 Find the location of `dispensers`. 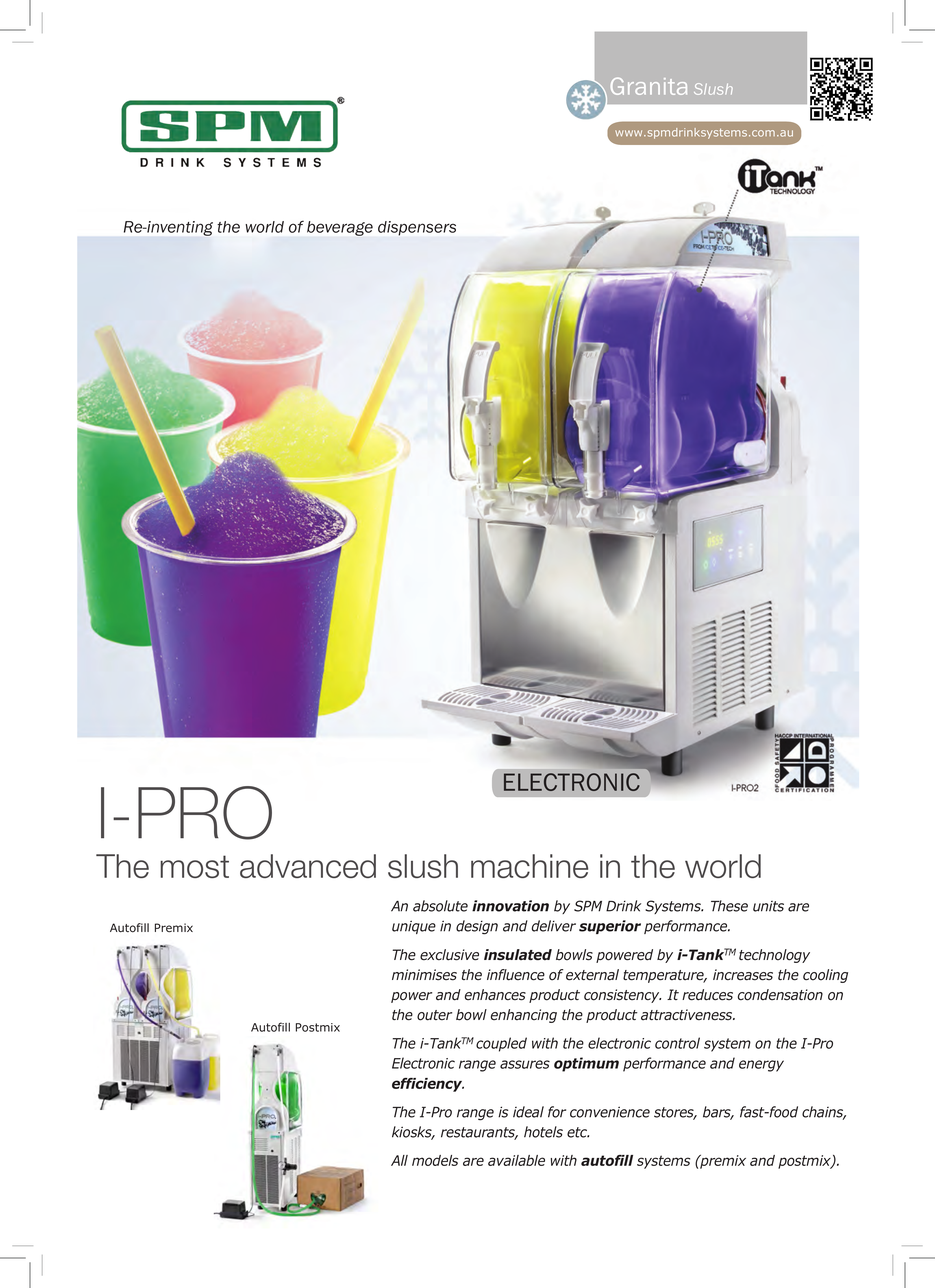

dispensers is located at coordinates (417, 228).
